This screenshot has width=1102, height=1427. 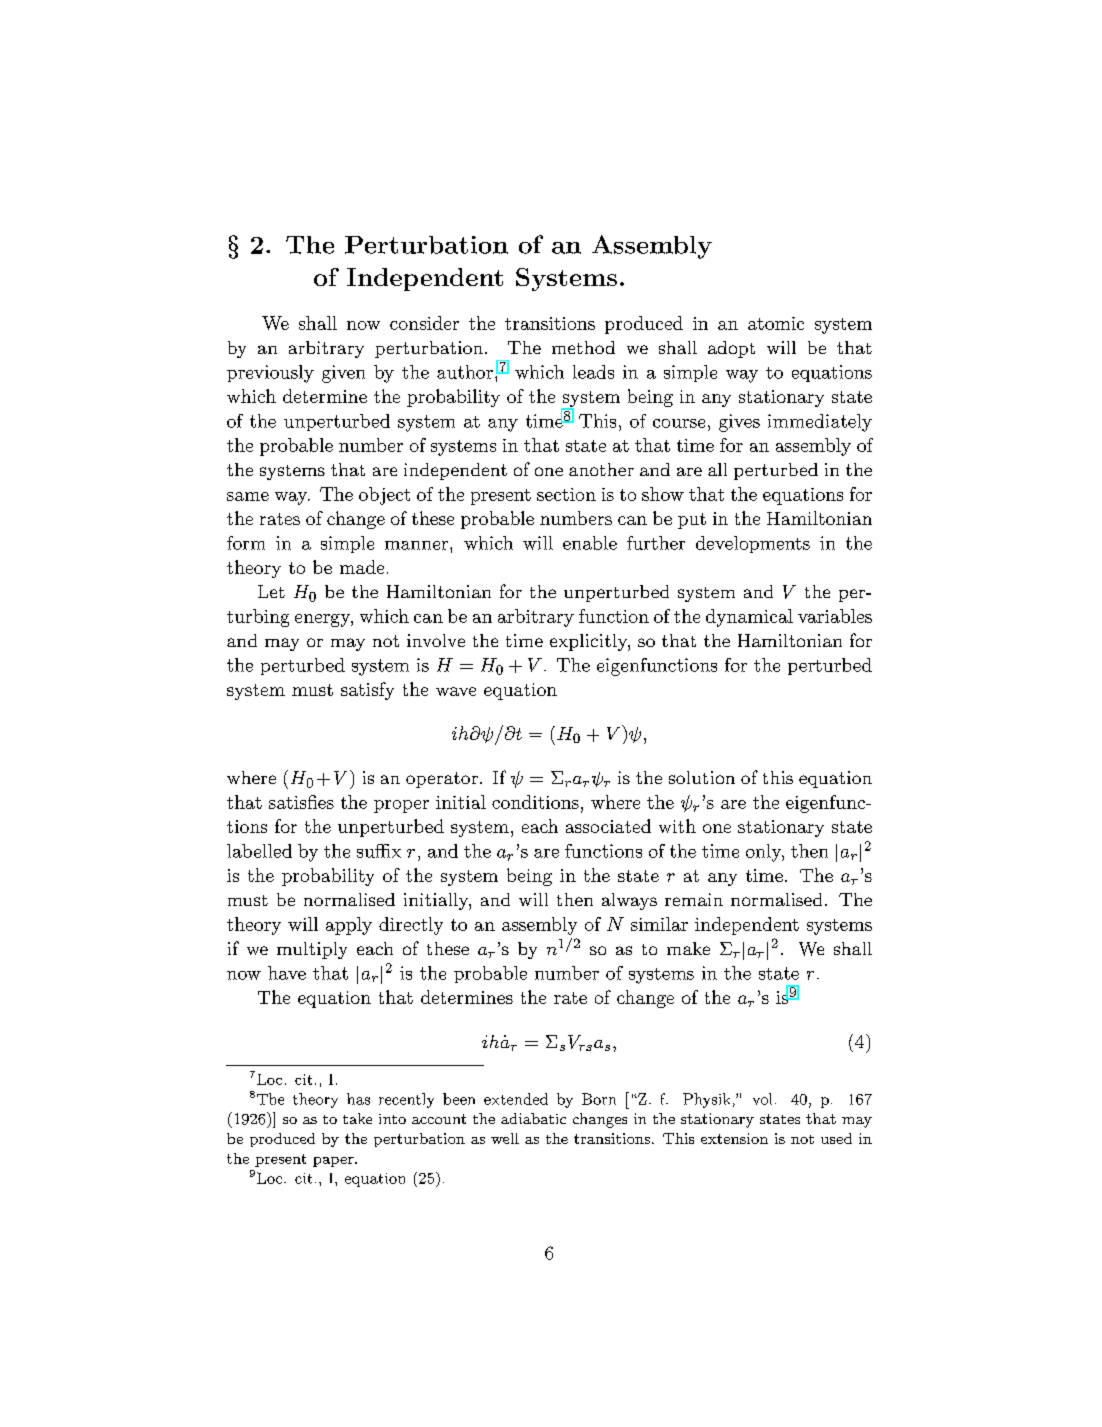 I want to click on wave, so click(x=456, y=691).
